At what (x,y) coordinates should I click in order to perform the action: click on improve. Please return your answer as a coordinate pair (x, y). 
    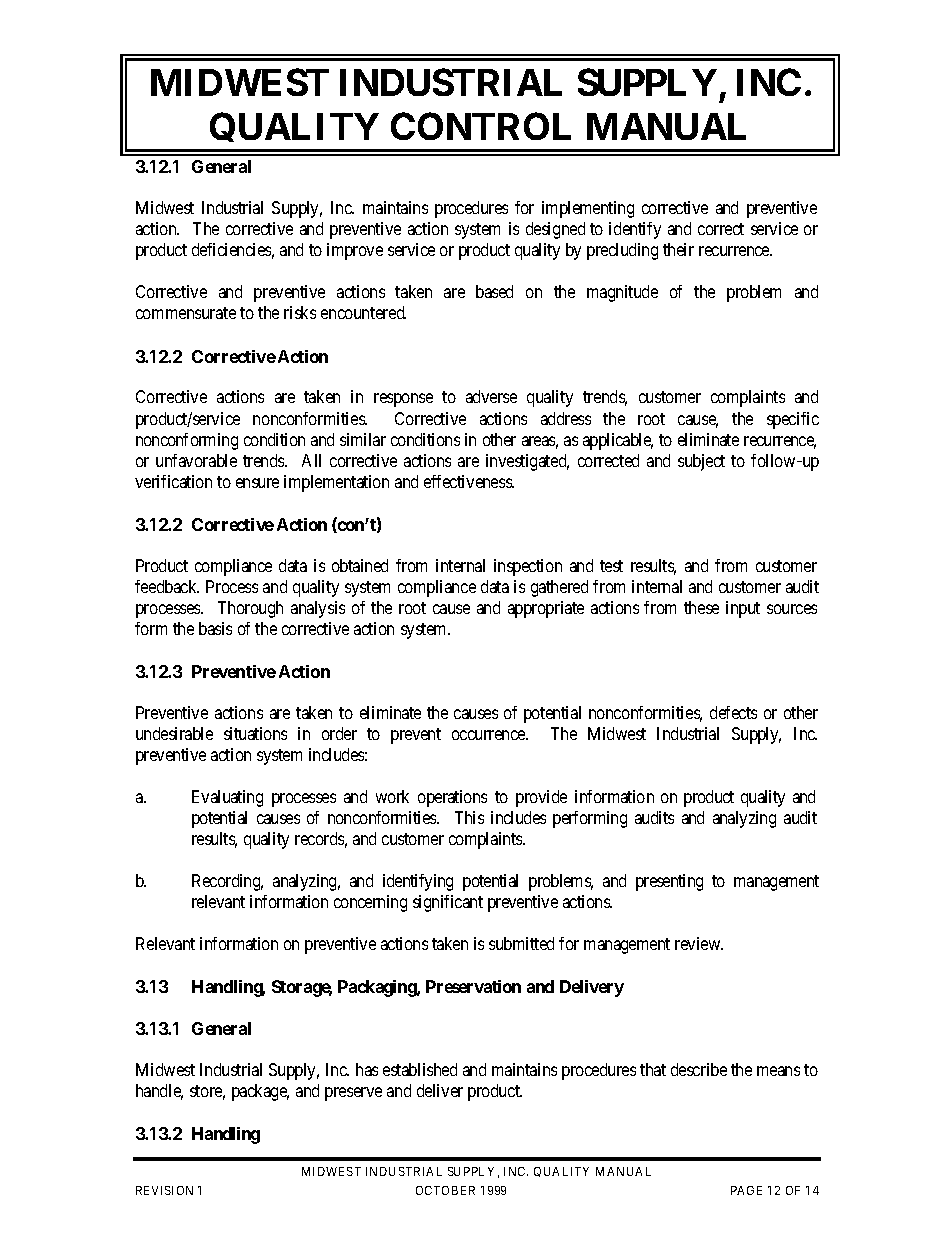
    Looking at the image, I should click on (355, 251).
